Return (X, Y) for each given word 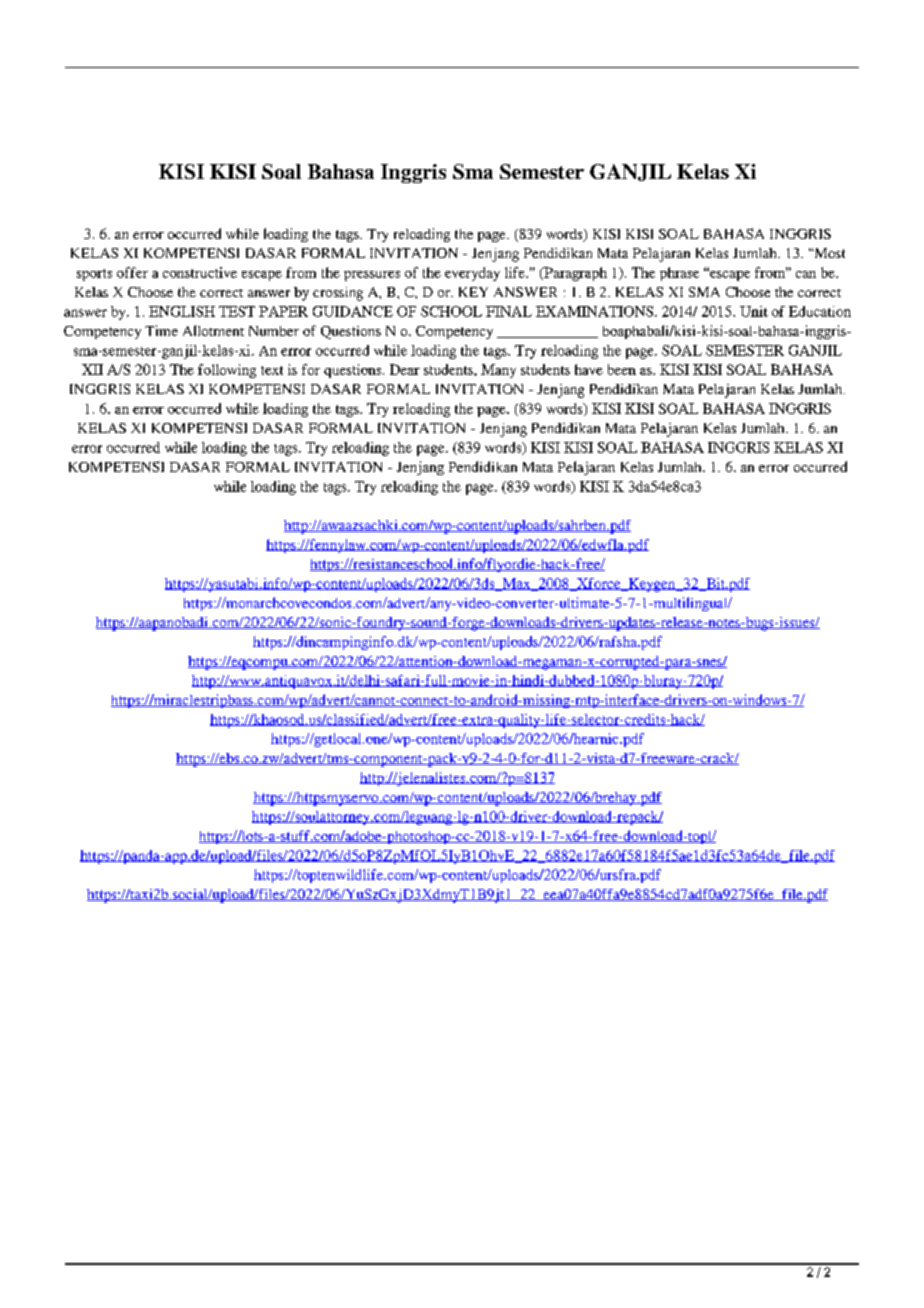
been (622, 369)
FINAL (509, 311)
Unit (754, 311)
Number (274, 331)
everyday (472, 274)
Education (820, 311)
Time (161, 330)
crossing (338, 294)
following (227, 371)
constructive (200, 272)
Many (498, 371)
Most (828, 253)
